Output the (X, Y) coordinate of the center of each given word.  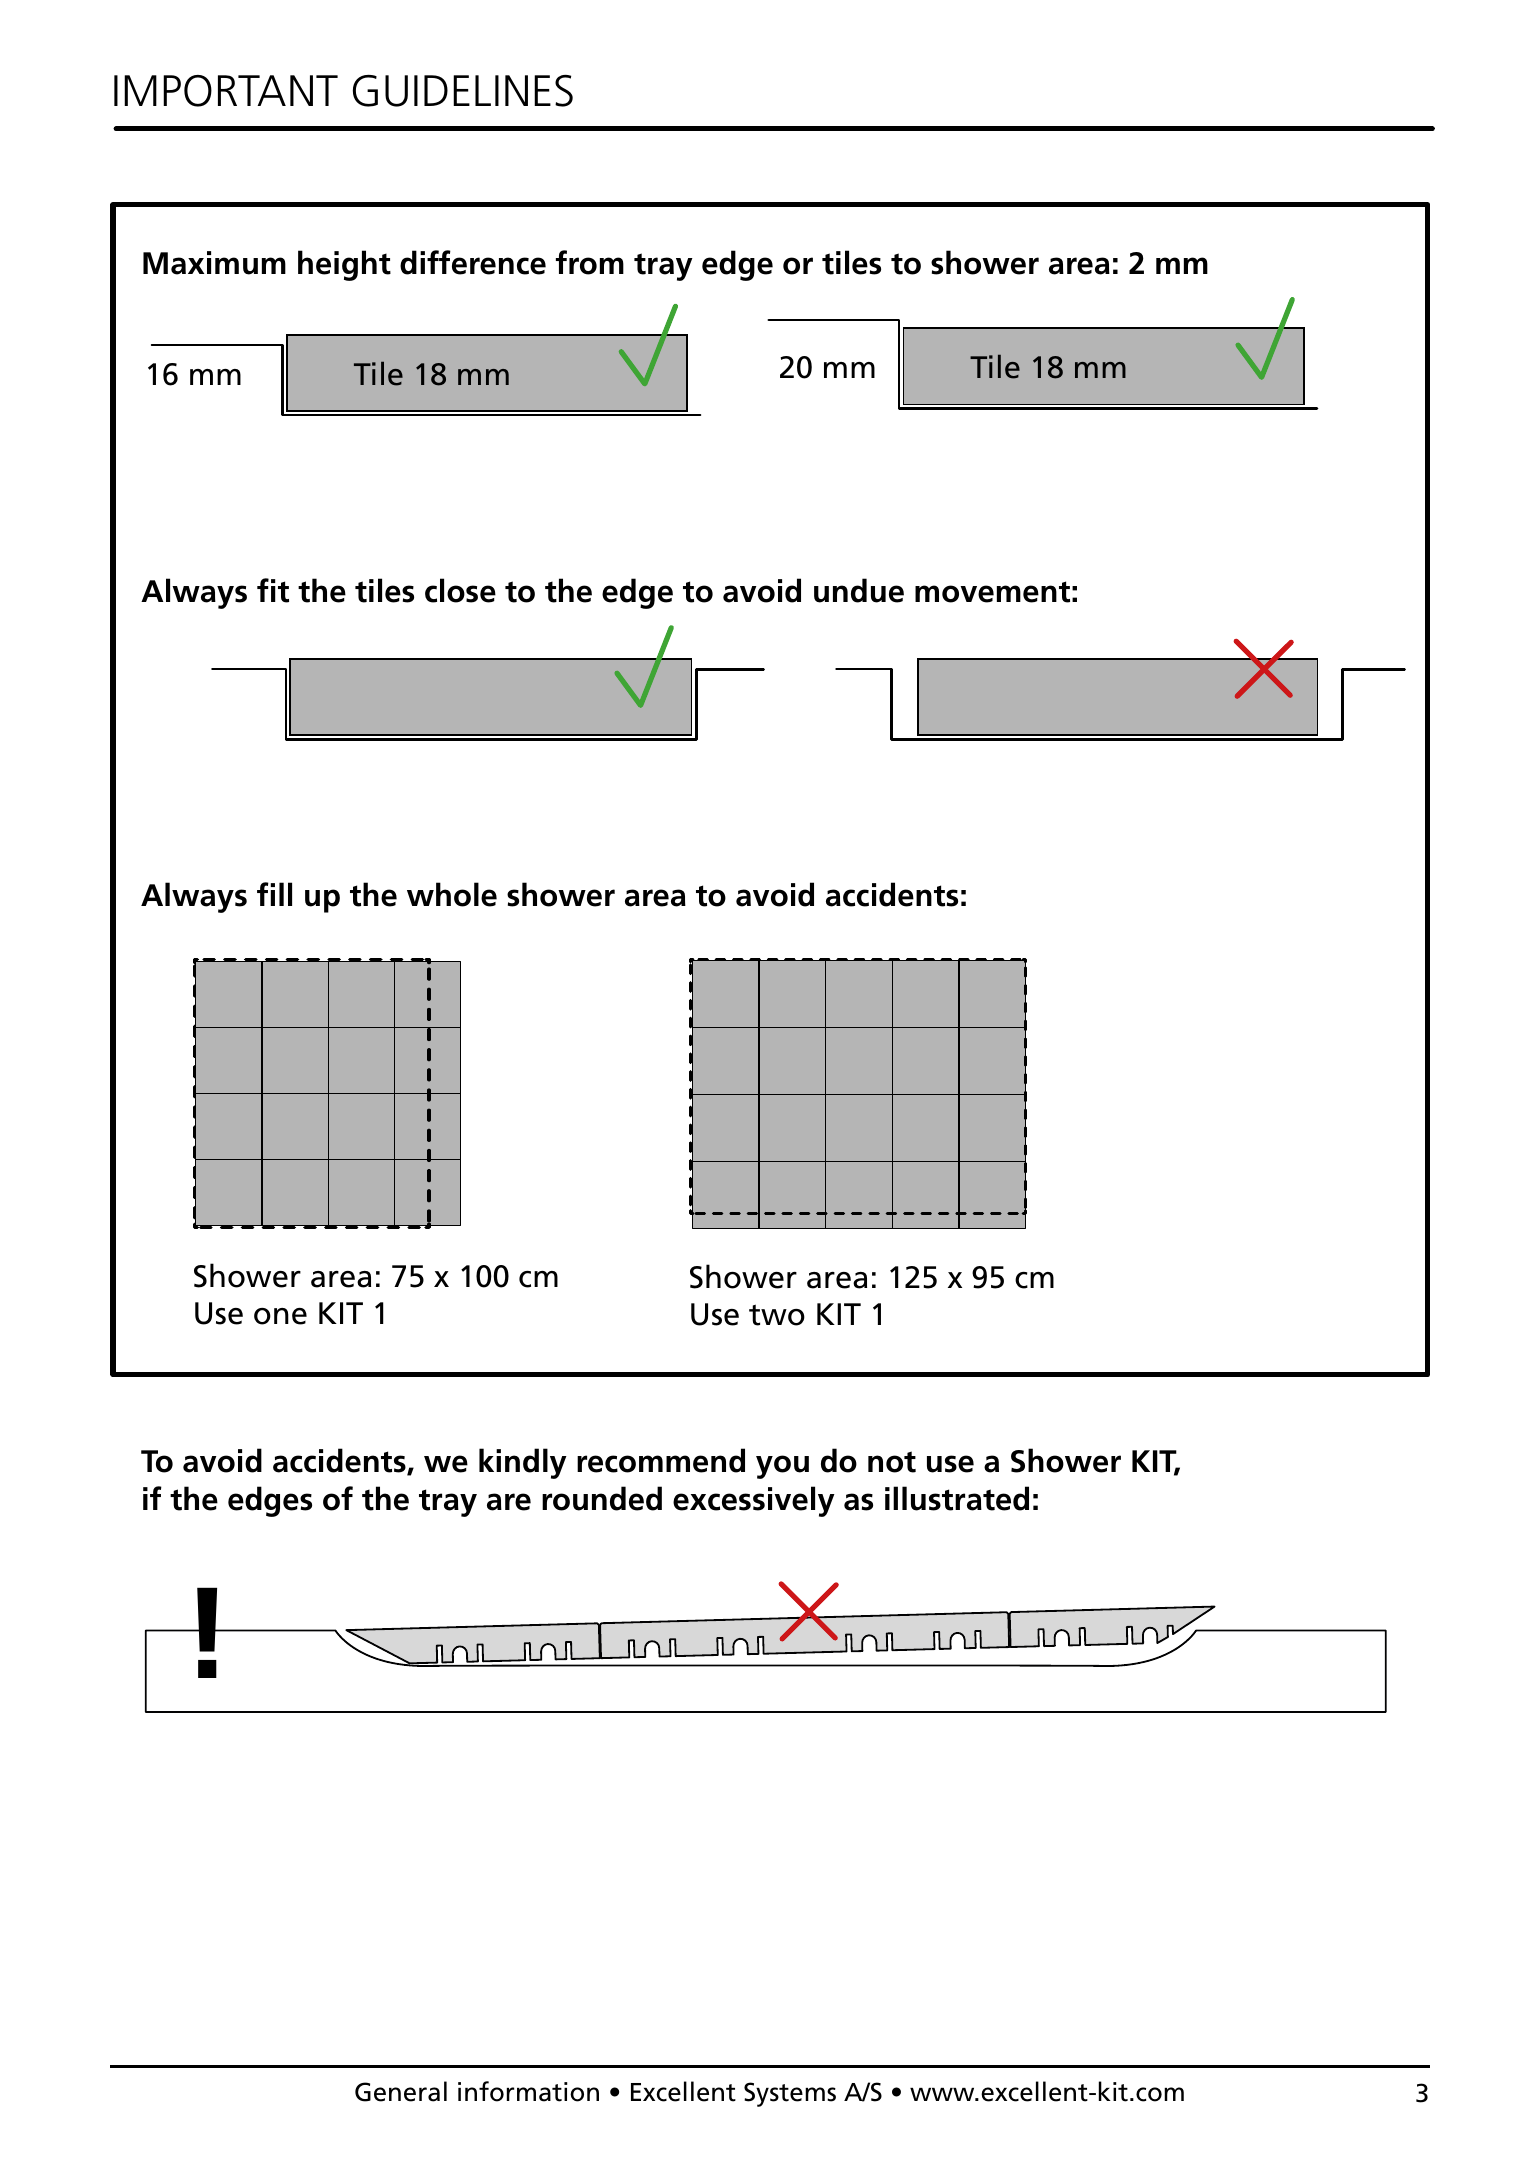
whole (452, 894)
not (892, 1462)
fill (274, 894)
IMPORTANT (226, 91)
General (401, 2091)
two (777, 1315)
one (280, 1316)
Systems (790, 2094)
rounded (602, 1498)
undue (859, 590)
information (528, 2091)
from (590, 262)
